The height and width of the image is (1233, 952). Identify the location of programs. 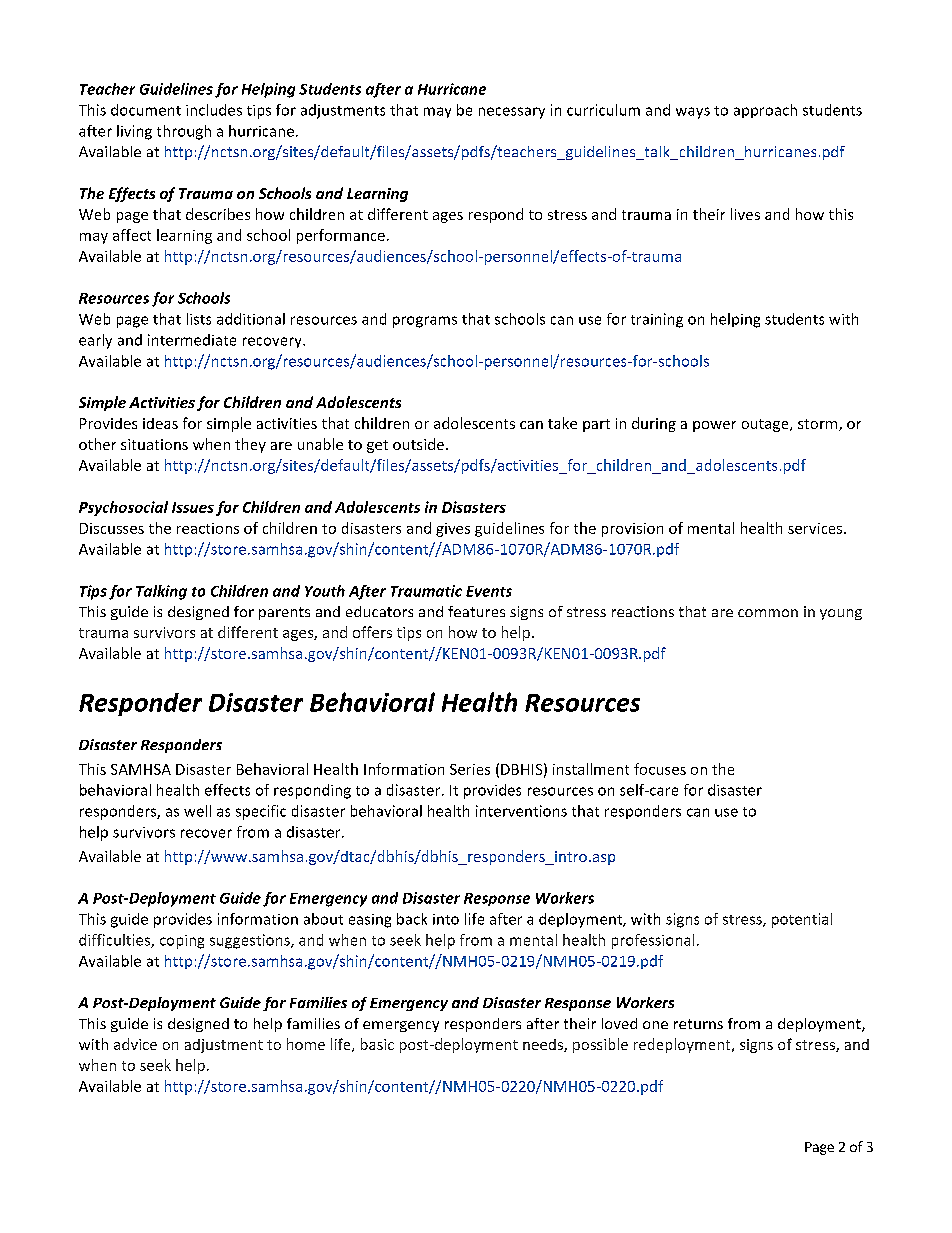
(425, 322).
